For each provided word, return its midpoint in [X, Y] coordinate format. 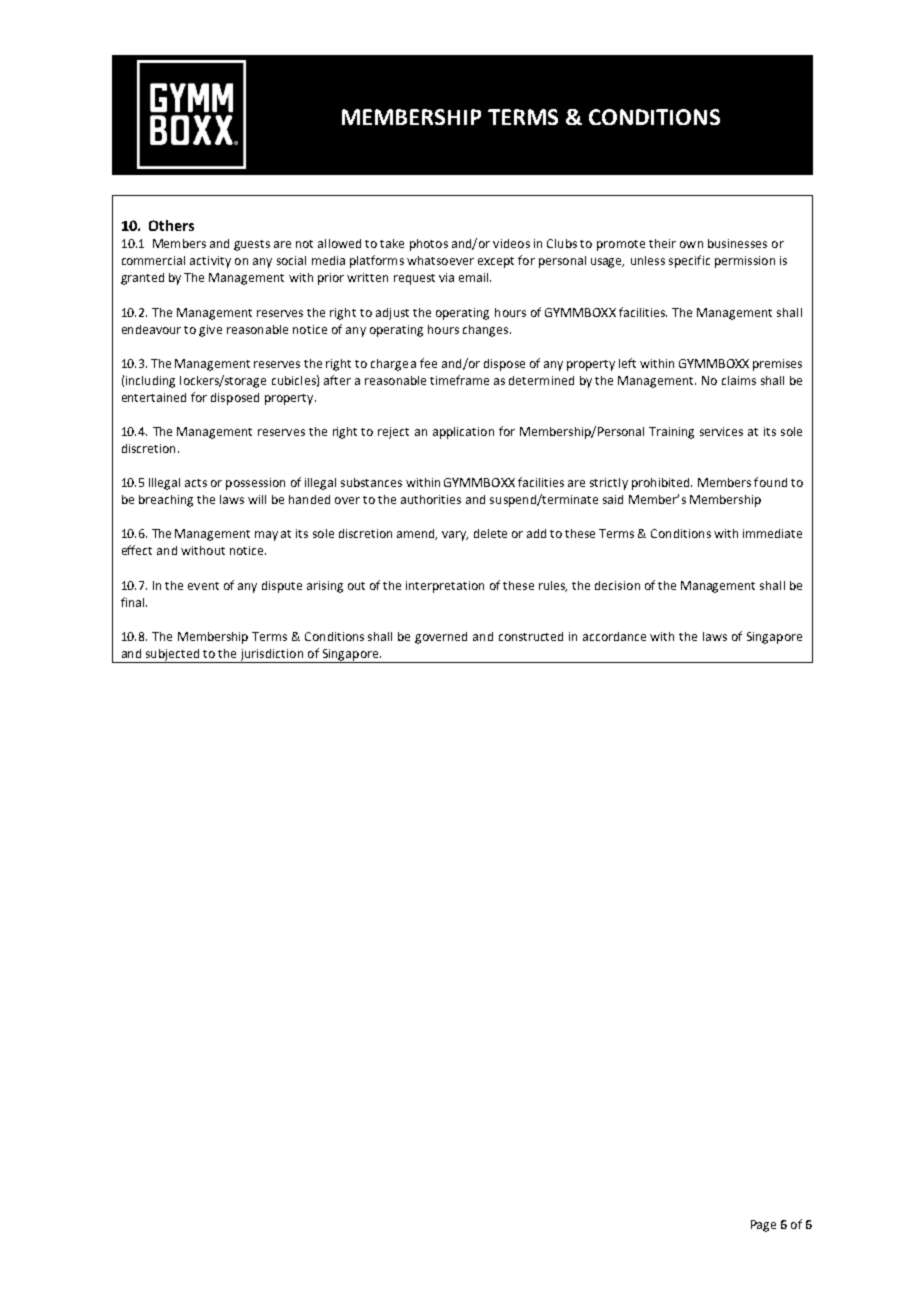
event [203, 586]
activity [210, 262]
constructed [531, 636]
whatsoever [440, 260]
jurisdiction [271, 656]
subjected [172, 656]
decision [617, 585]
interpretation [445, 587]
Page [763, 1226]
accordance [614, 636]
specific [689, 261]
